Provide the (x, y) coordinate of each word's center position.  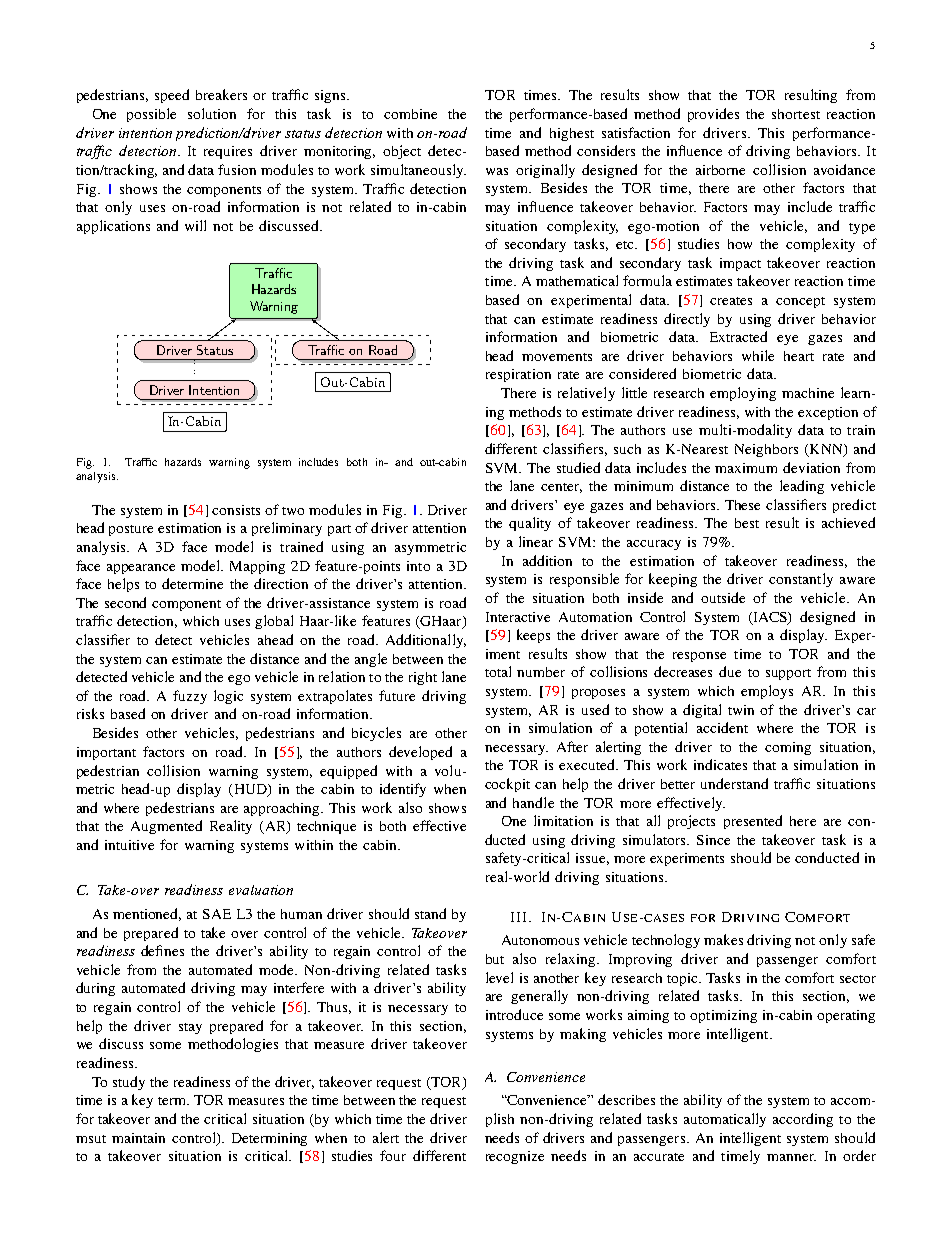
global (274, 622)
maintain (138, 1138)
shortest (796, 114)
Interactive (518, 617)
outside (723, 597)
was (497, 171)
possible (151, 115)
